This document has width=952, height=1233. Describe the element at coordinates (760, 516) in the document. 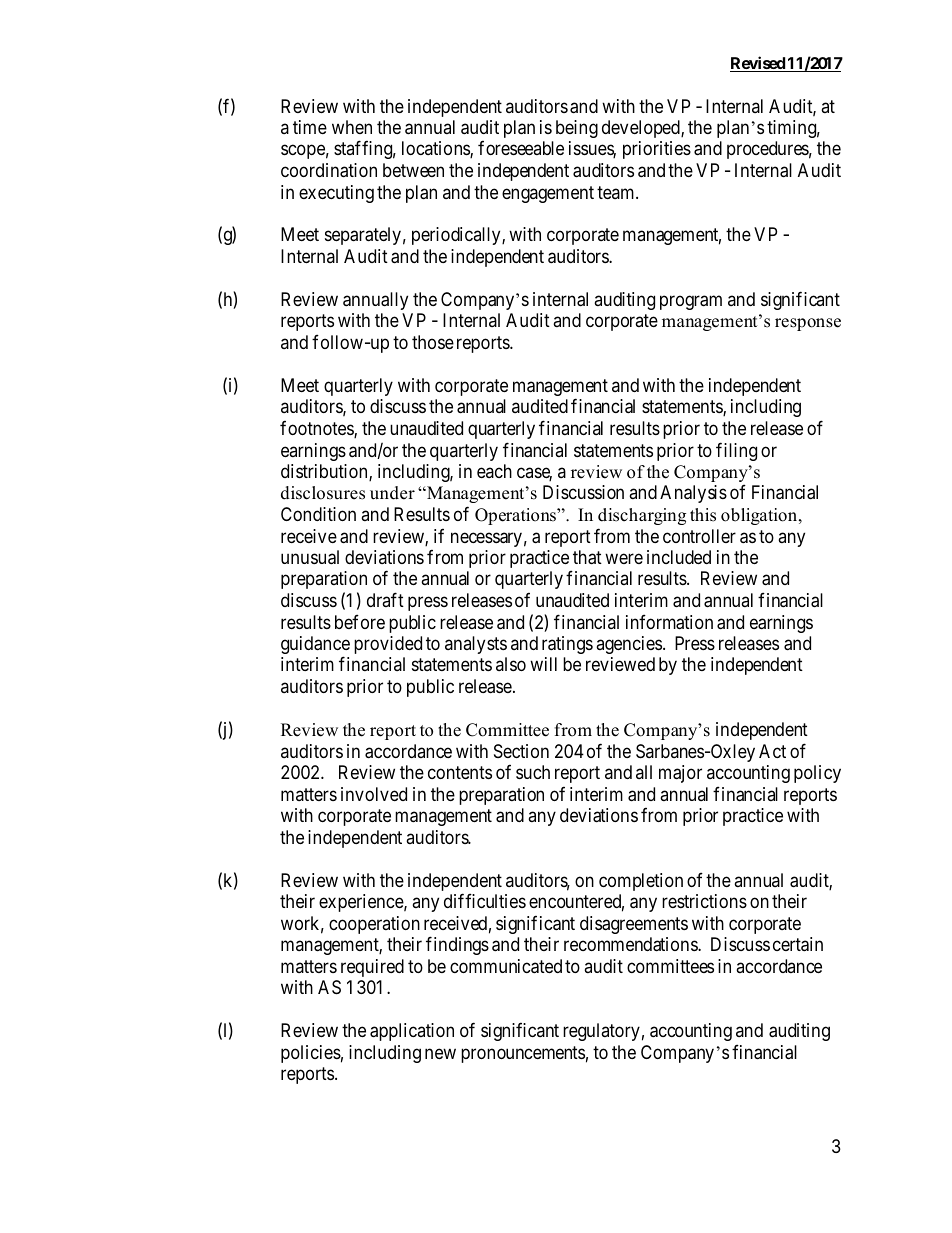

I see `obligation` at that location.
